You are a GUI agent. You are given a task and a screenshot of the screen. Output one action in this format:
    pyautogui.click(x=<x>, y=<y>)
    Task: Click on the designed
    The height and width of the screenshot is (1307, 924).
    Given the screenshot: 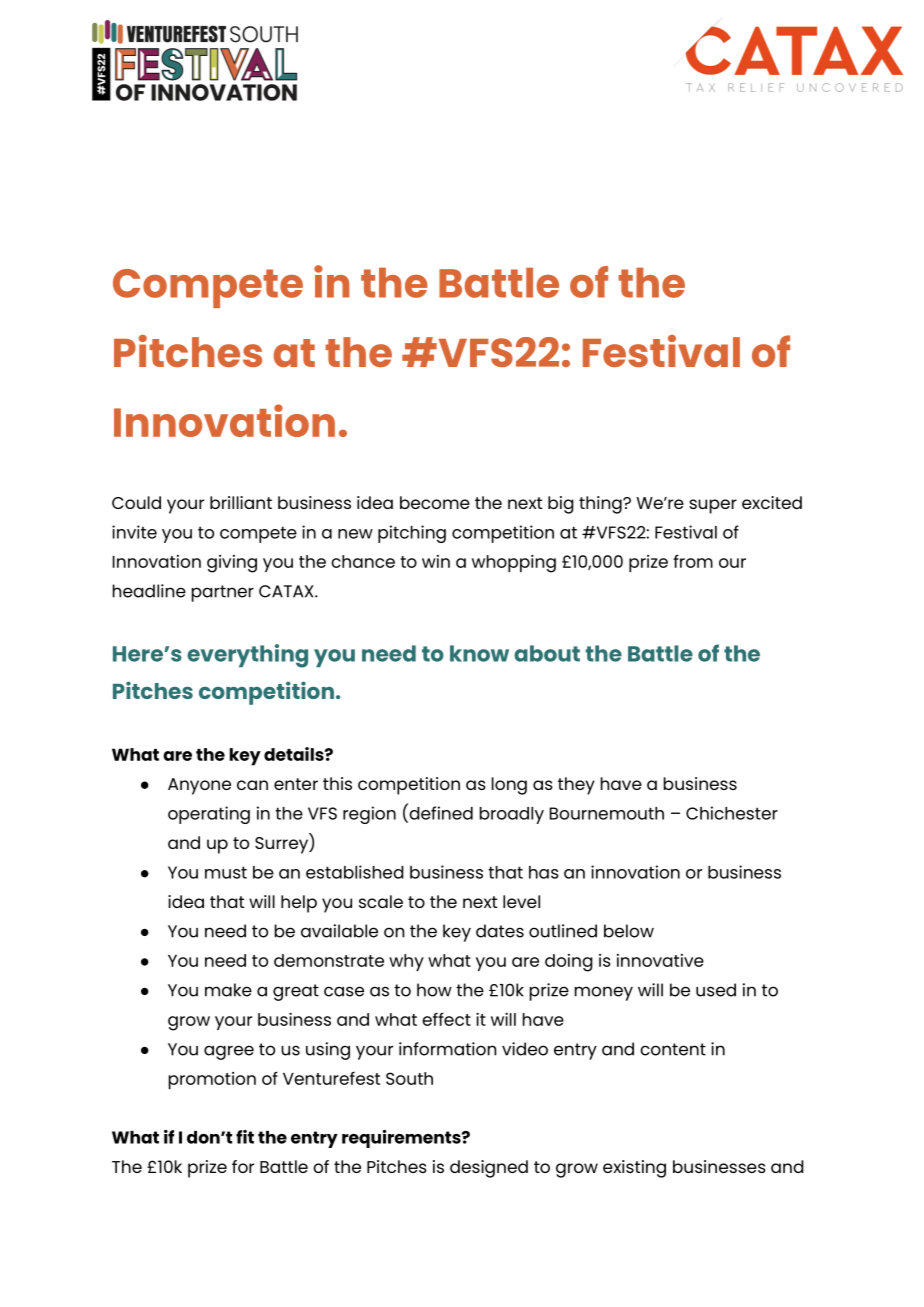 What is the action you would take?
    pyautogui.click(x=489, y=1169)
